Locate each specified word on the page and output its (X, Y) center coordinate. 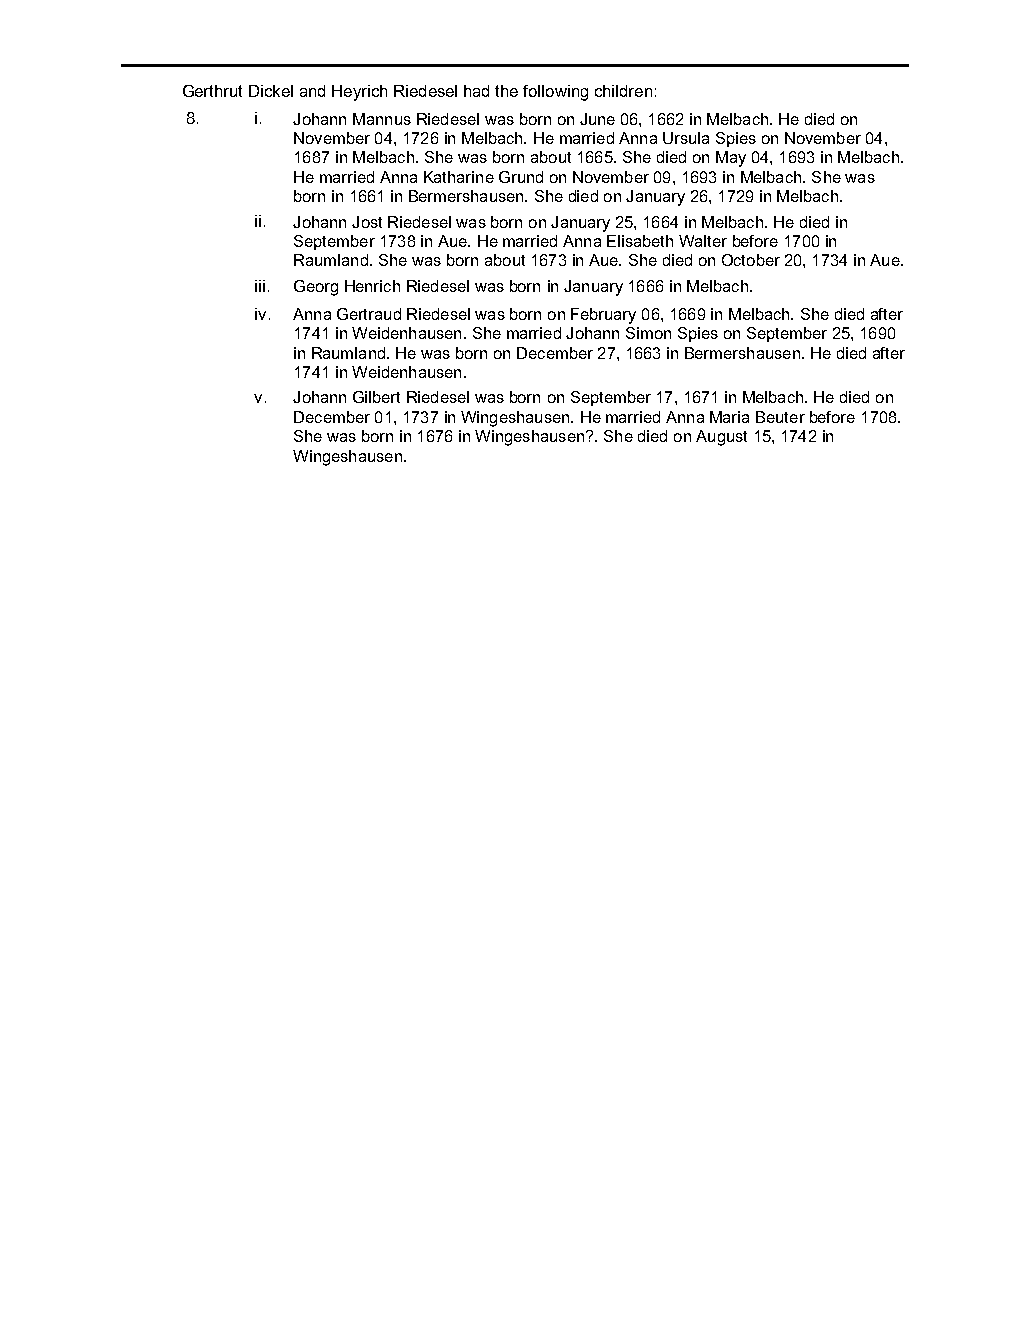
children (623, 91)
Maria (729, 417)
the (506, 91)
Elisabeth (640, 241)
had (476, 91)
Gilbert (376, 397)
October (751, 260)
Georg (316, 288)
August (721, 438)
